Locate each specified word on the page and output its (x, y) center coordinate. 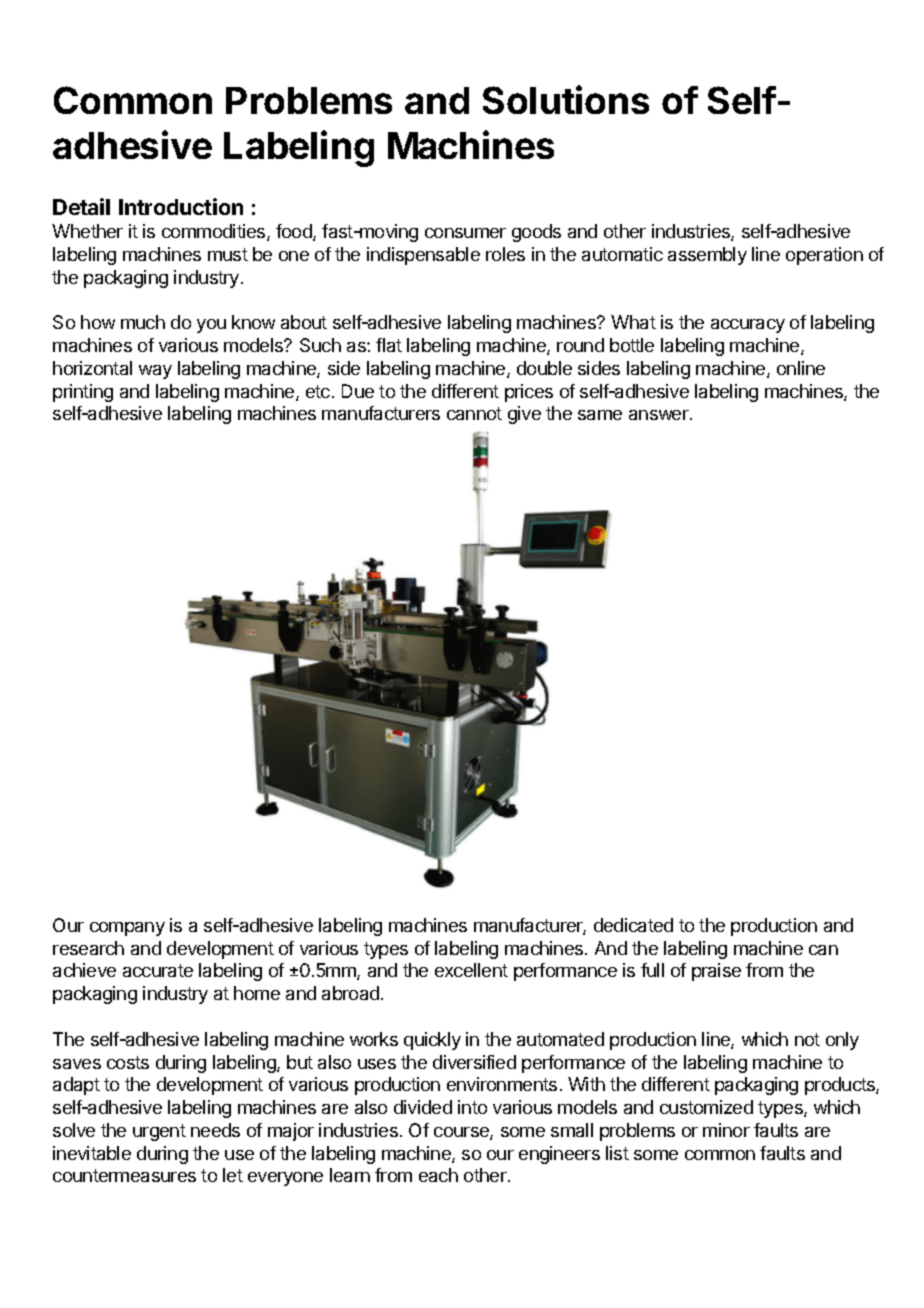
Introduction (181, 206)
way (155, 372)
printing (83, 393)
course (462, 1133)
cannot (474, 413)
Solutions (566, 99)
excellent (471, 970)
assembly (707, 256)
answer (660, 415)
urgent (159, 1132)
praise (716, 972)
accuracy (748, 326)
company (127, 929)
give (524, 415)
